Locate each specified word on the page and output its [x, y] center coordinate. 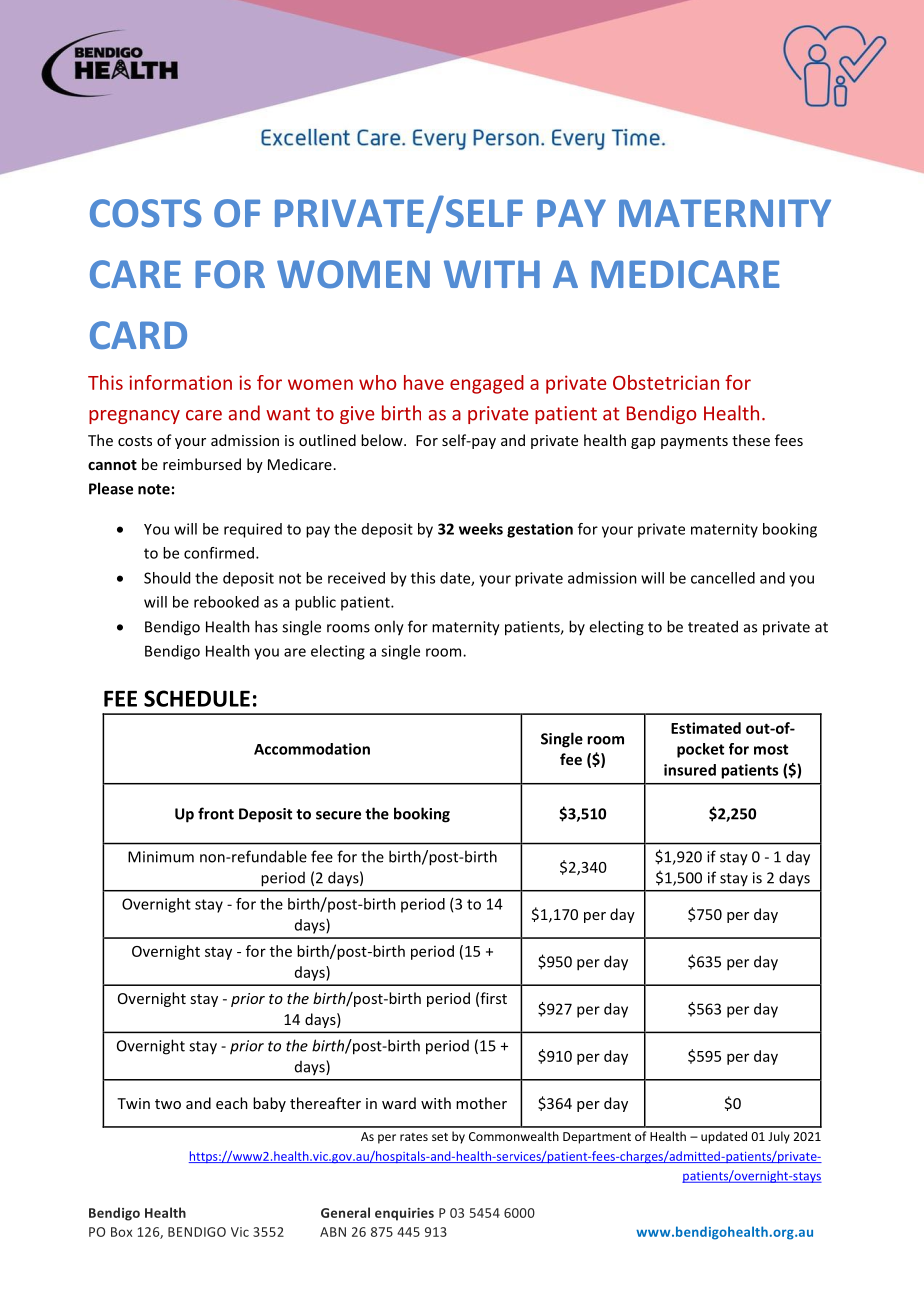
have [424, 382]
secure [338, 815]
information [180, 382]
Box [122, 1232]
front [216, 813]
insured [690, 770]
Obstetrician [666, 382]
